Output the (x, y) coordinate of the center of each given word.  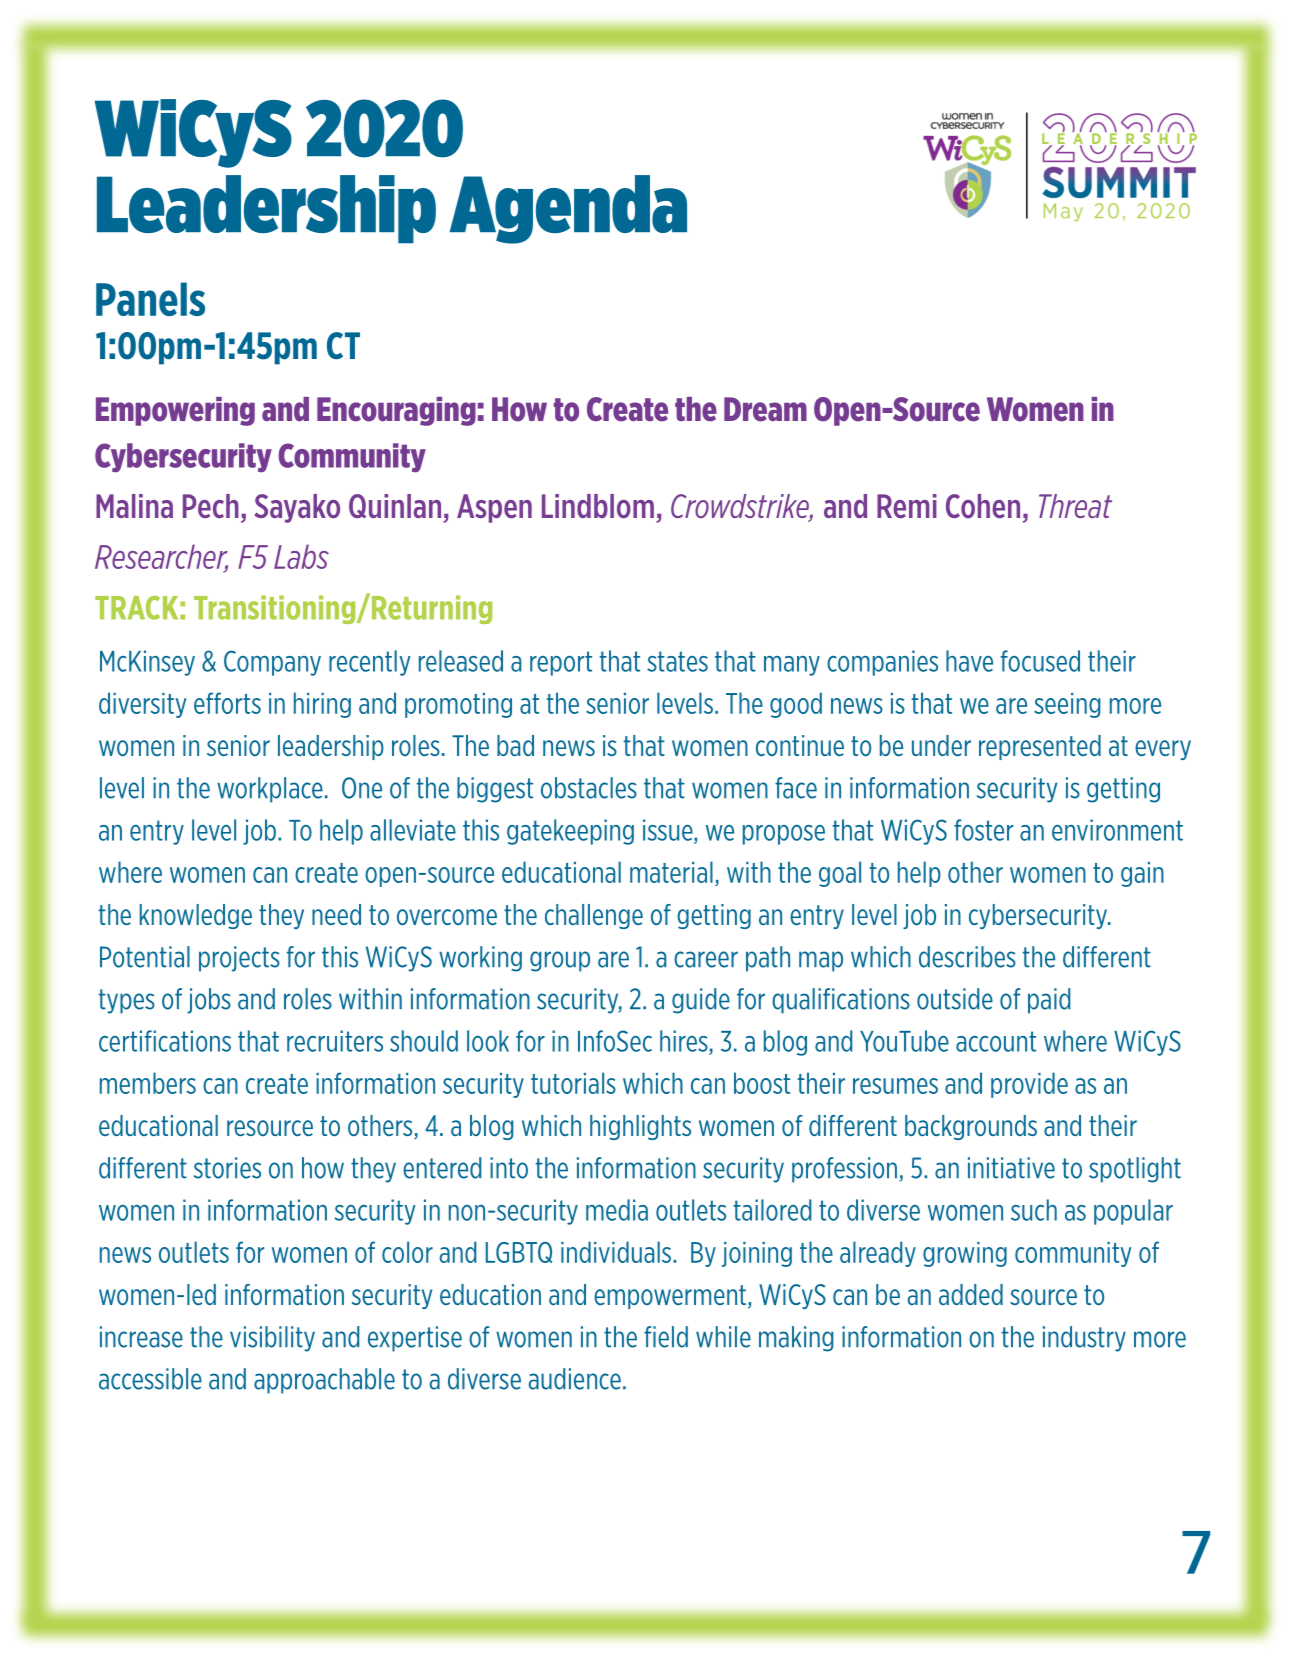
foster (983, 830)
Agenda (568, 209)
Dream (765, 409)
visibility (272, 1339)
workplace (270, 790)
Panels (150, 299)
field (666, 1337)
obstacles (589, 788)
